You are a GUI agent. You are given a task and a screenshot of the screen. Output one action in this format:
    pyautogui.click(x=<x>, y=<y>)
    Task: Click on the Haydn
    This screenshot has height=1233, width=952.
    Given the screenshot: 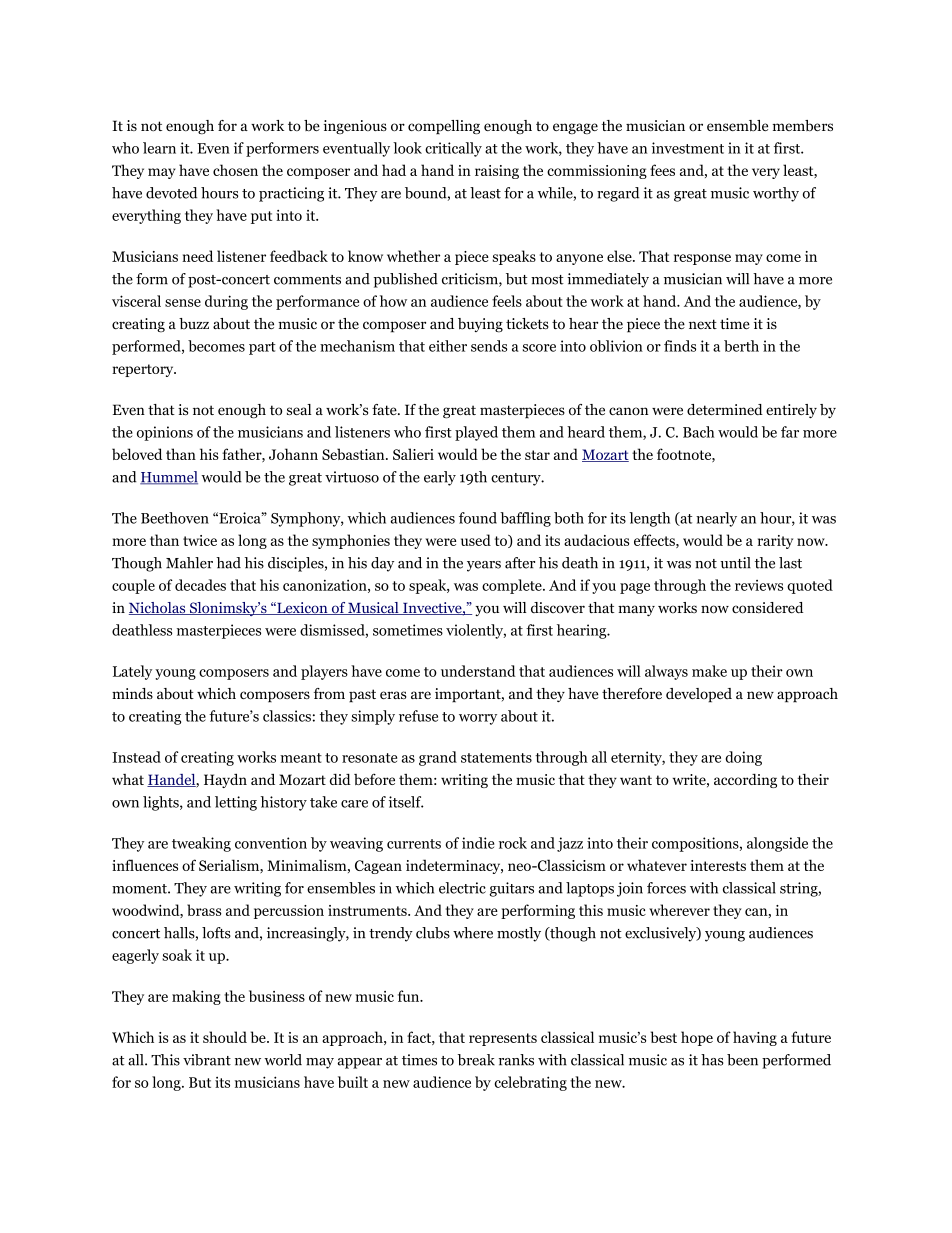 What is the action you would take?
    pyautogui.click(x=225, y=780)
